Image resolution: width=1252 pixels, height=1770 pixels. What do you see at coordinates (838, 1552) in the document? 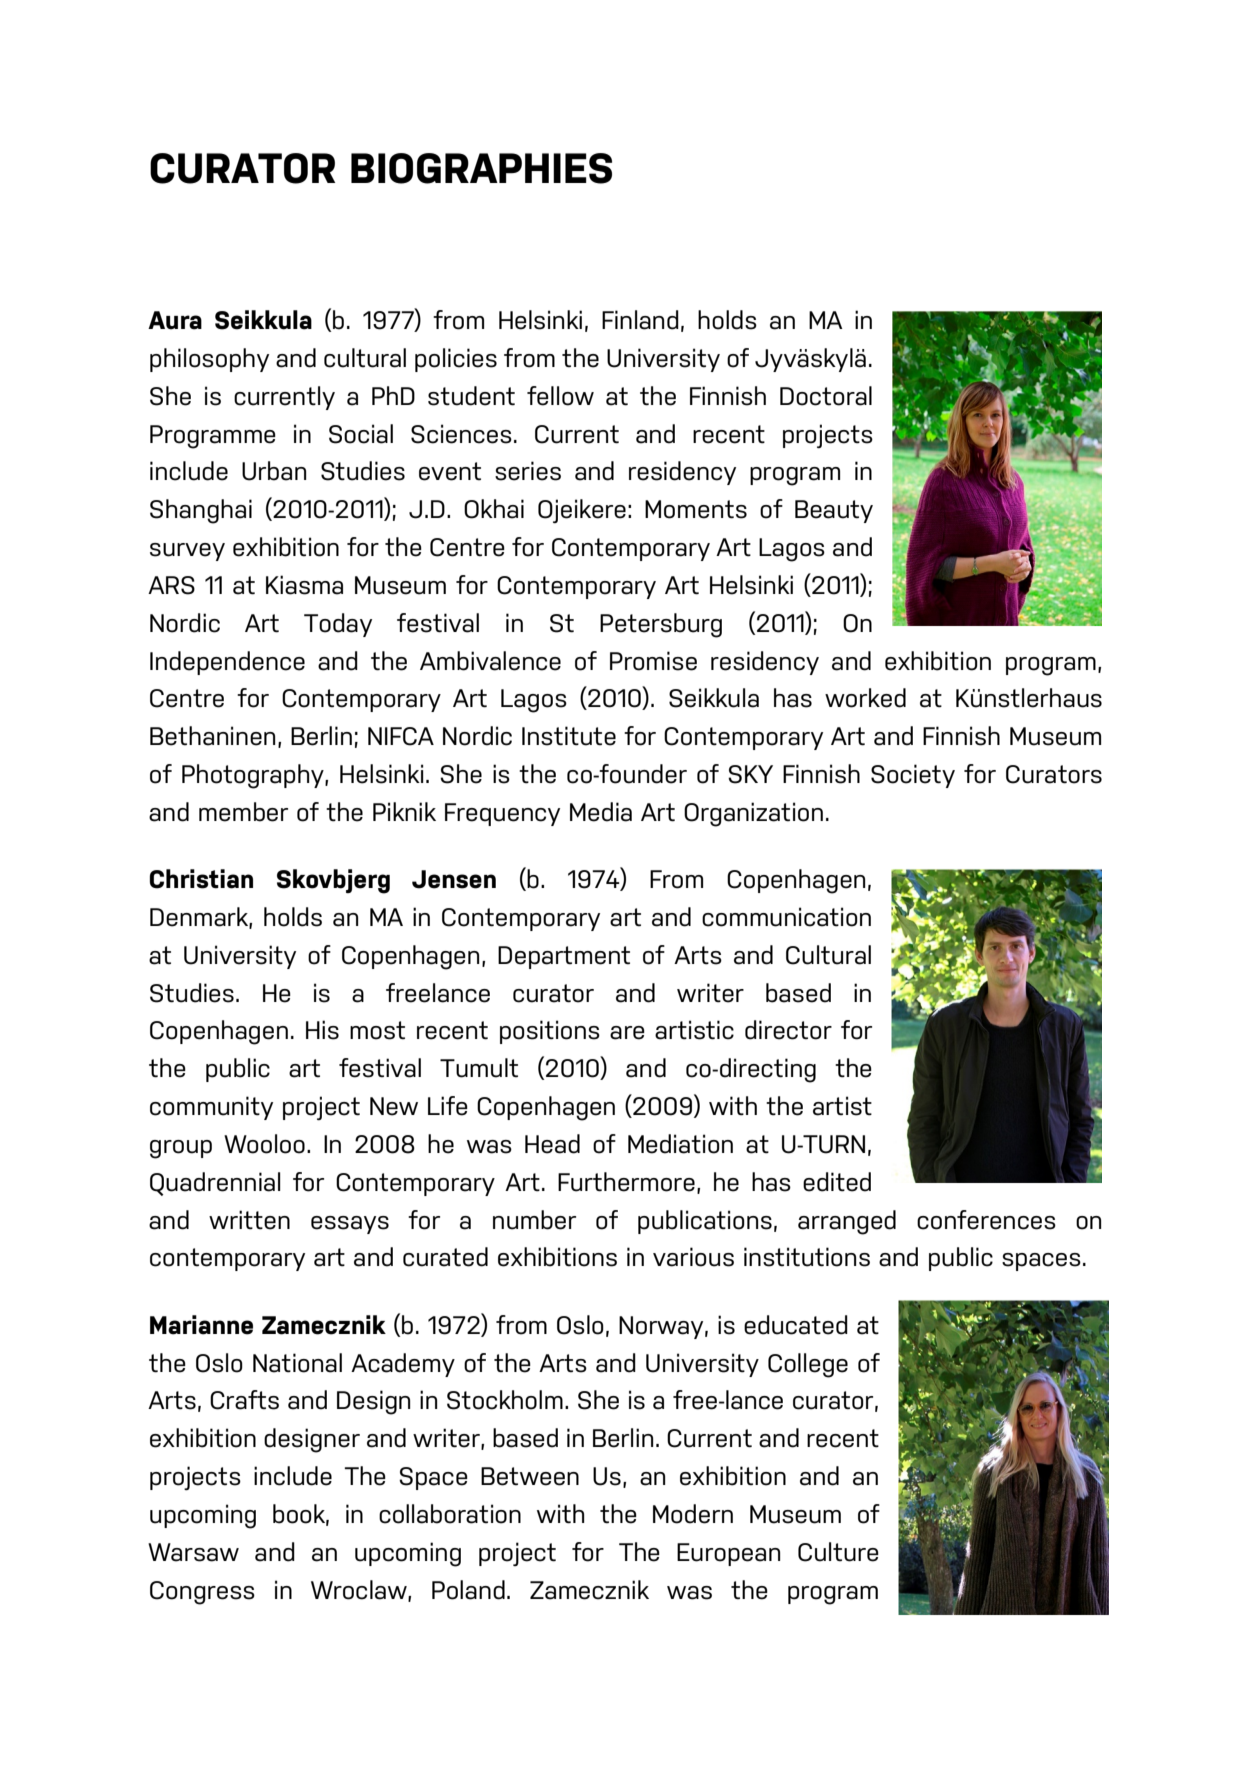
I see `Culture` at bounding box center [838, 1552].
